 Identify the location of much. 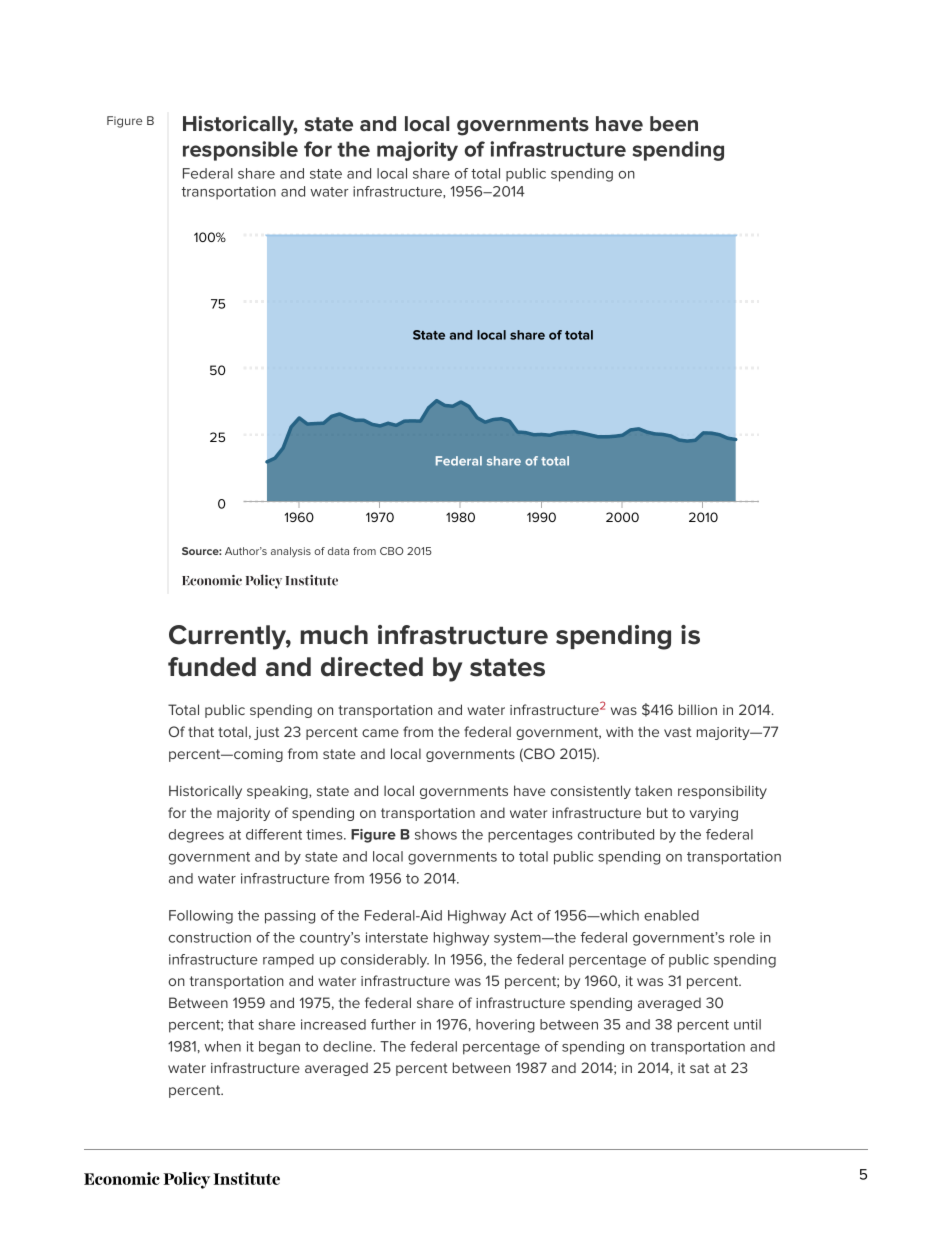
(334, 635).
